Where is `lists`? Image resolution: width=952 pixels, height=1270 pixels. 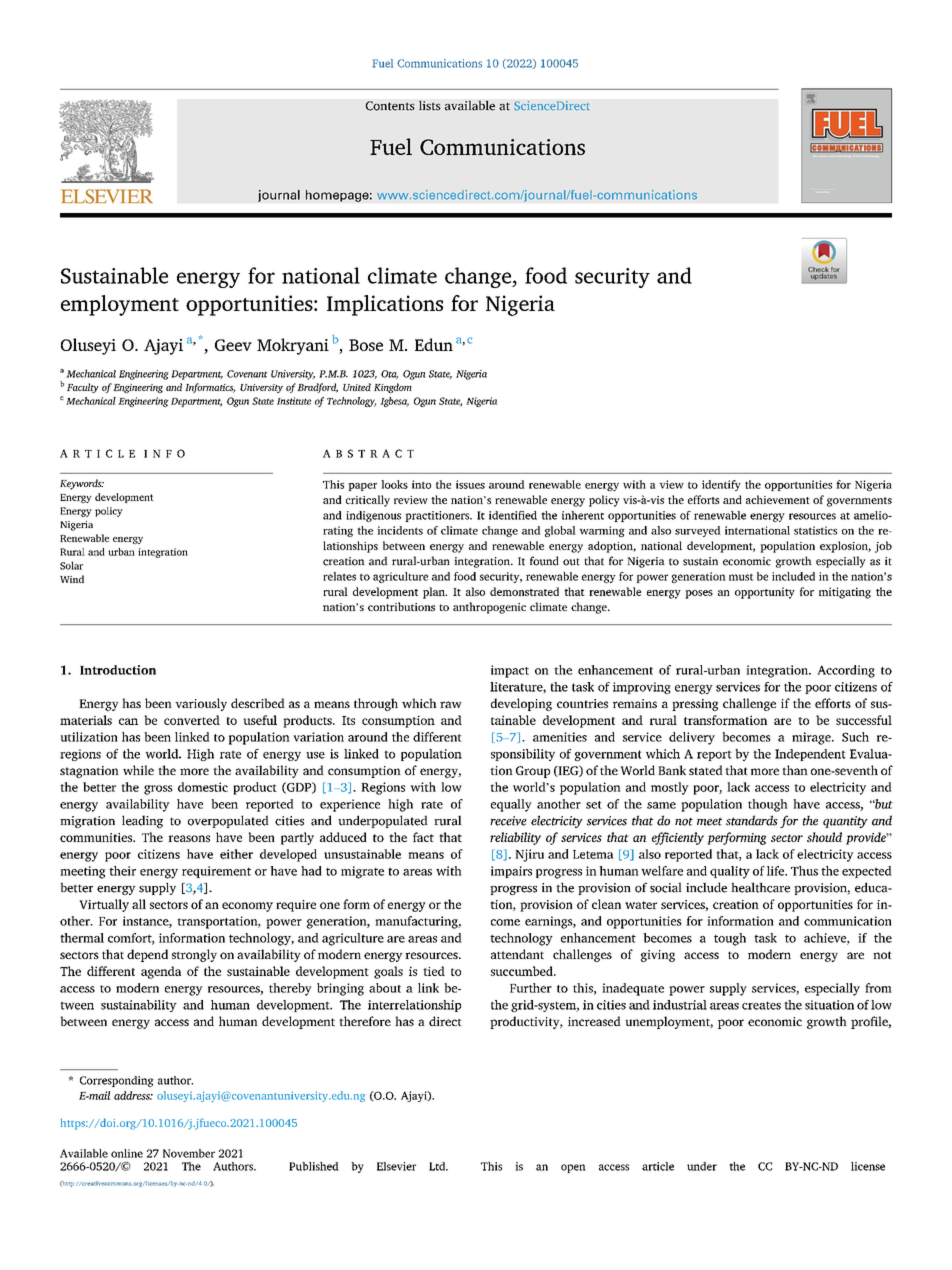
lists is located at coordinates (430, 105).
